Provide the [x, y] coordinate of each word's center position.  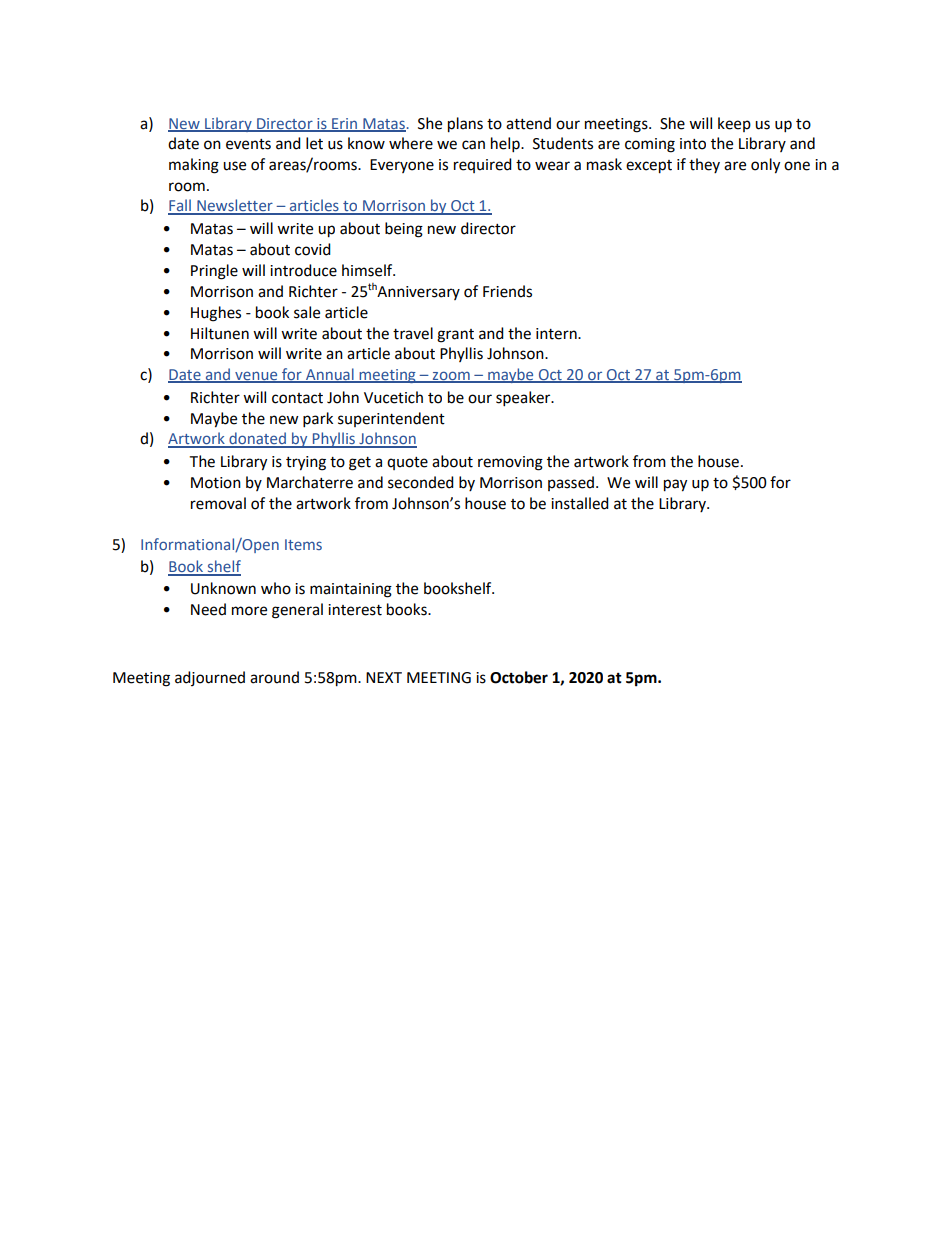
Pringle [214, 272]
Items [303, 544]
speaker [524, 399]
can [473, 145]
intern [557, 334]
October [519, 677]
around [274, 677]
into [693, 144]
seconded [421, 482]
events [248, 144]
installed [580, 503]
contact [297, 398]
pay [675, 485]
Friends [507, 291]
